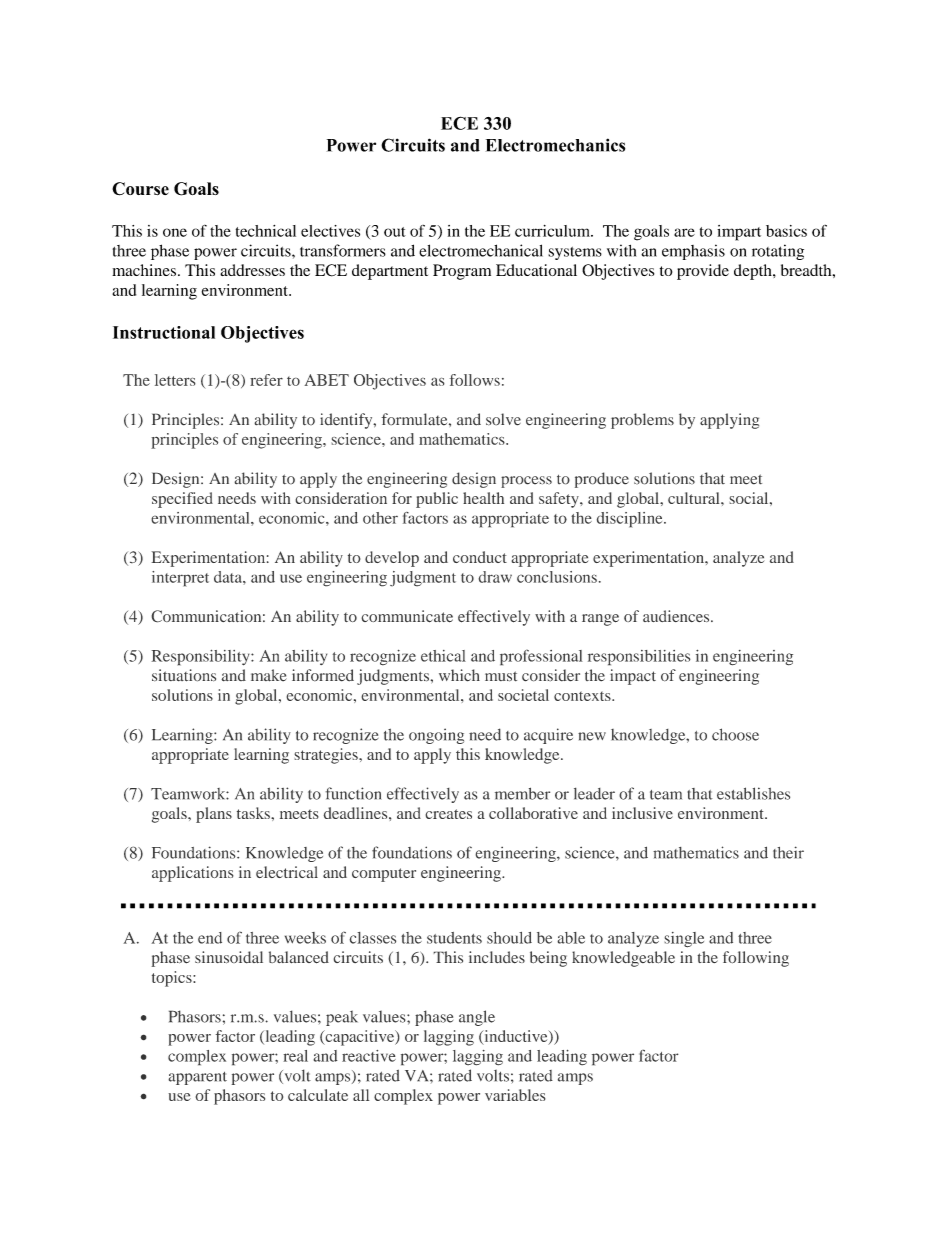 This screenshot has width=952, height=1233. I want to click on electromechanical, so click(481, 250).
